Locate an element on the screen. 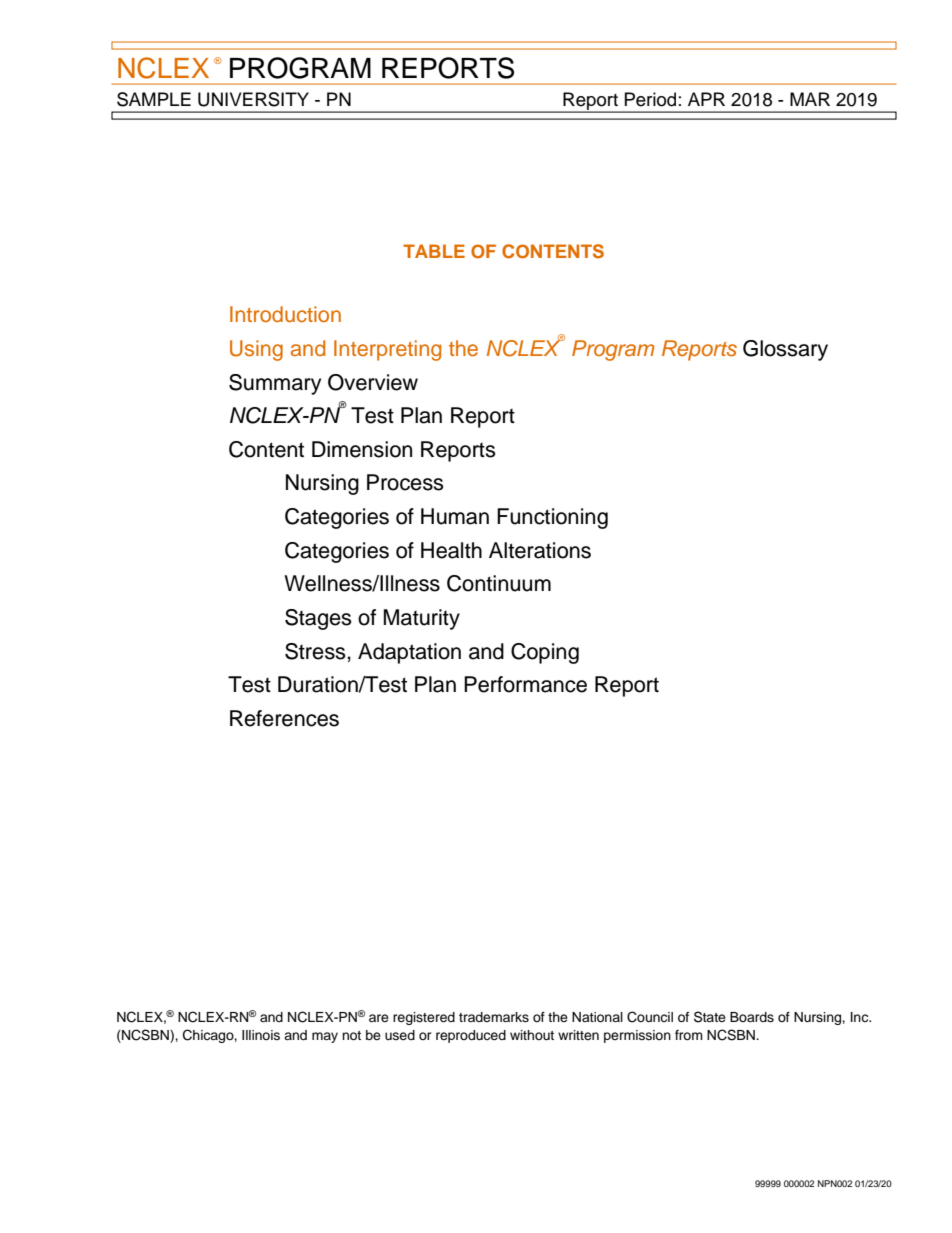  Functioning is located at coordinates (552, 518).
